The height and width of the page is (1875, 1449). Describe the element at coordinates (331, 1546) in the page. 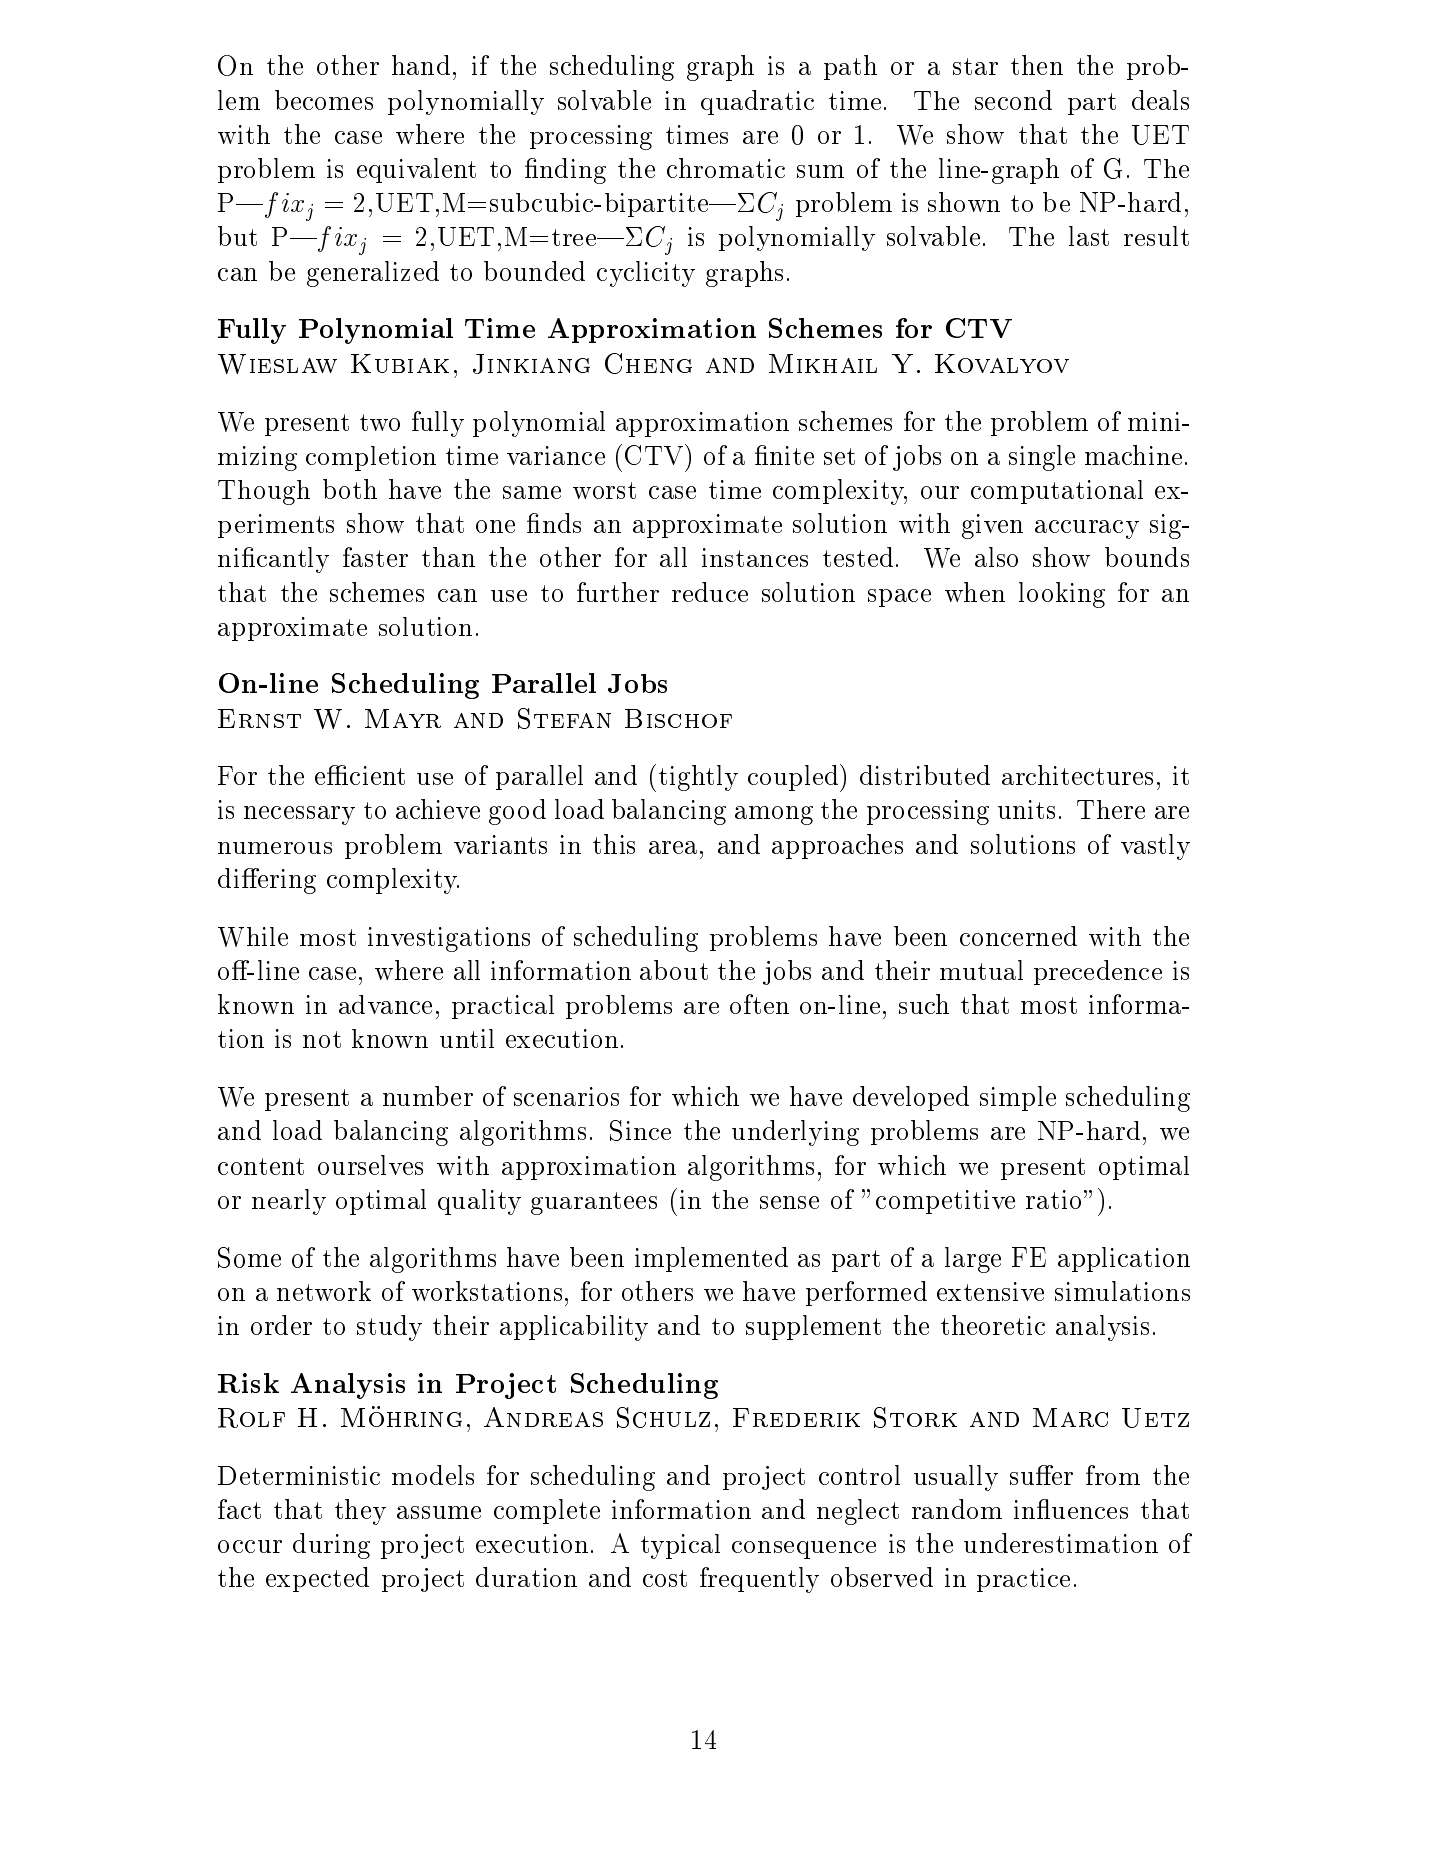

I see `during` at that location.
